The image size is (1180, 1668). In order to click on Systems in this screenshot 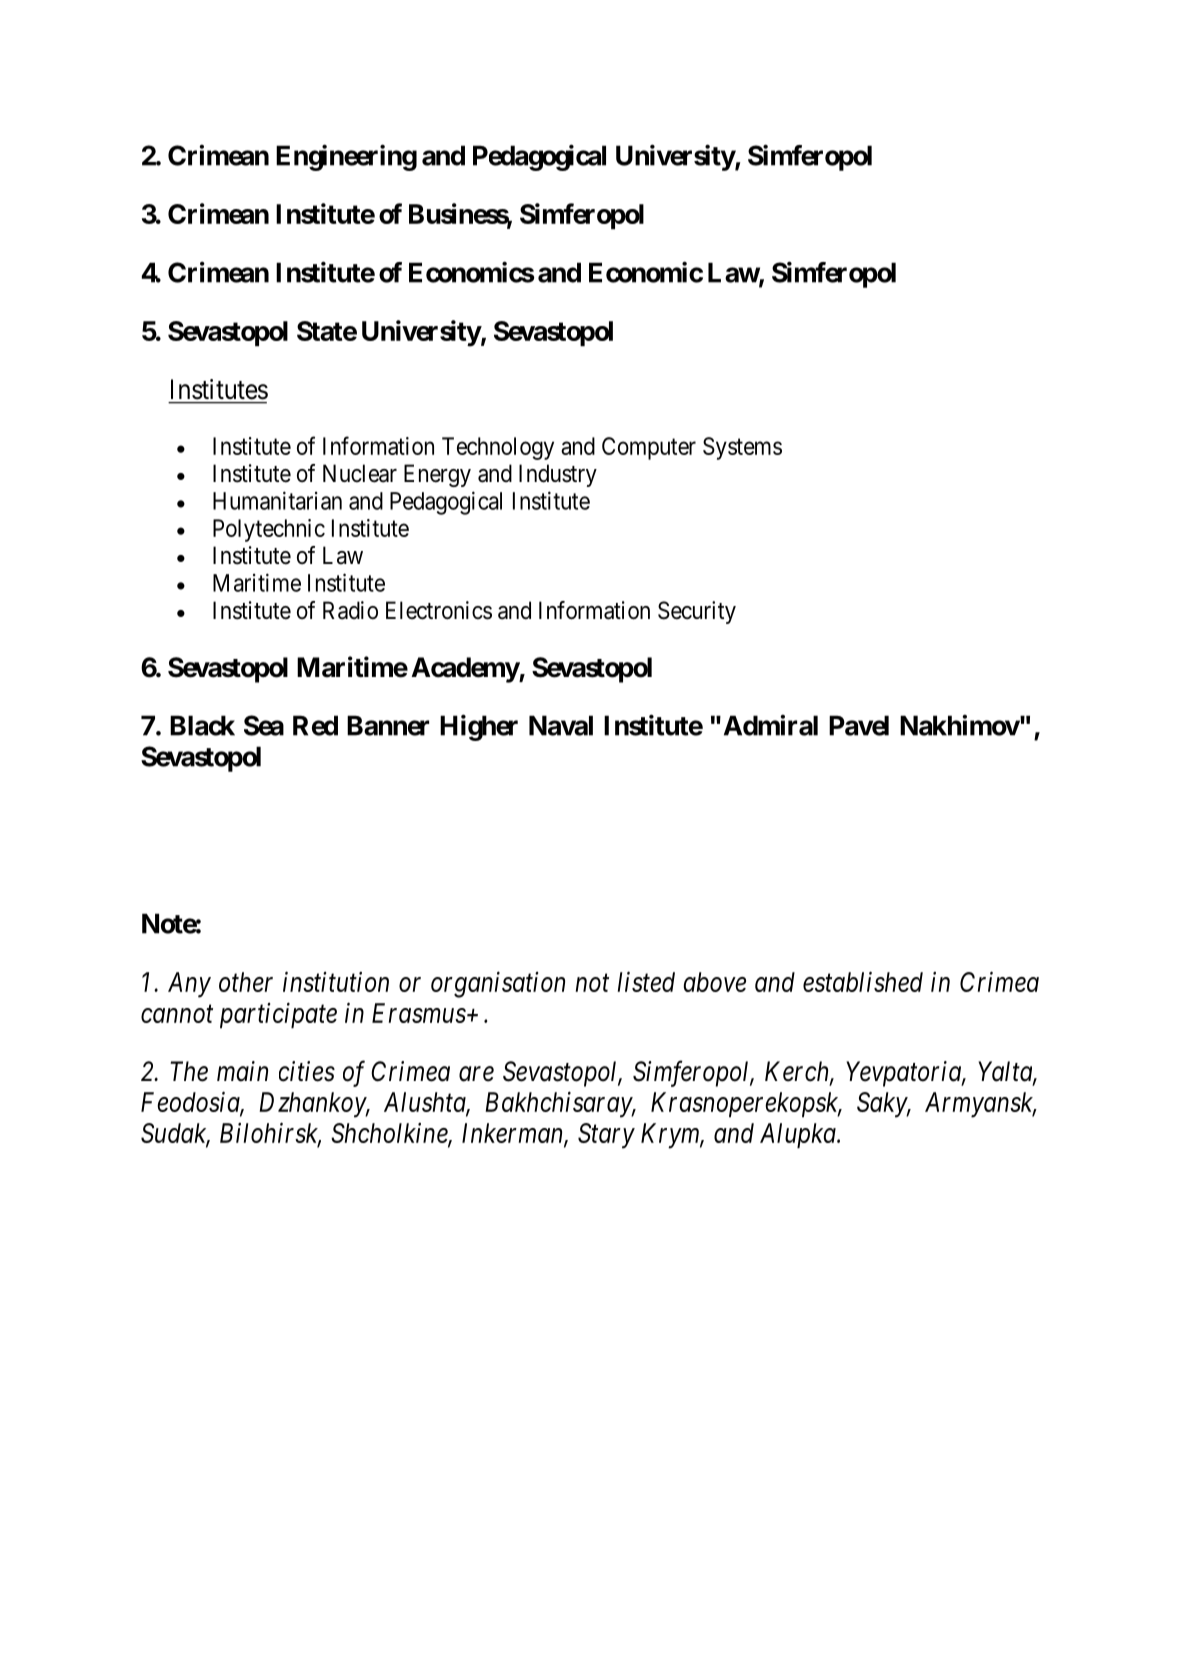, I will do `click(742, 448)`.
